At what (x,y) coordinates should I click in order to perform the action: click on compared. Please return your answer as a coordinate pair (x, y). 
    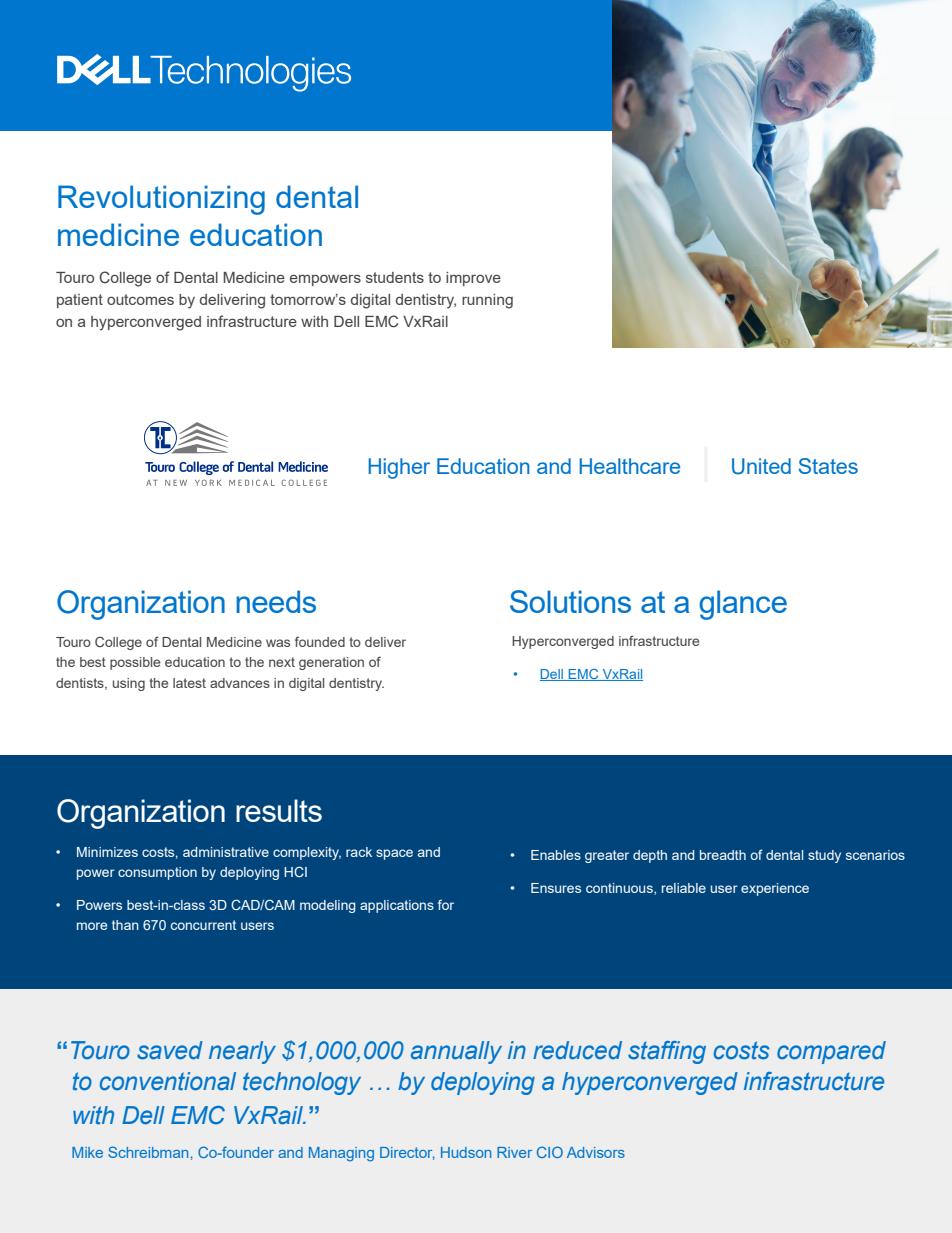
    Looking at the image, I should click on (831, 1052).
